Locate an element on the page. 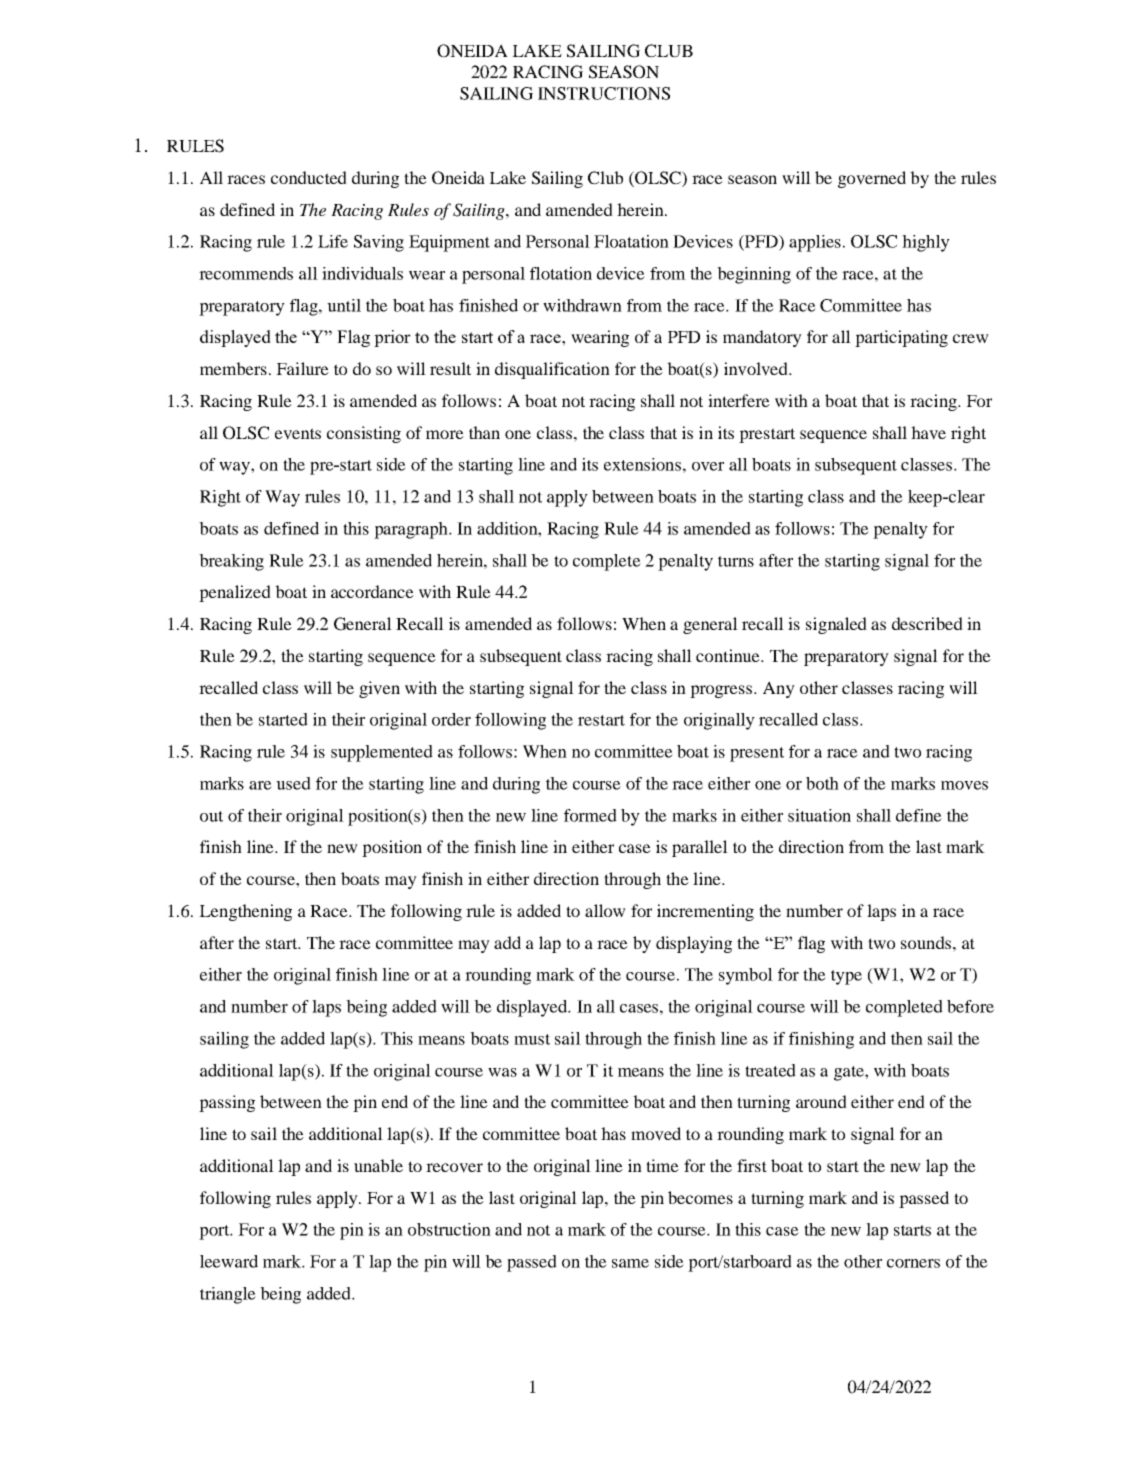  Any is located at coordinates (779, 689).
